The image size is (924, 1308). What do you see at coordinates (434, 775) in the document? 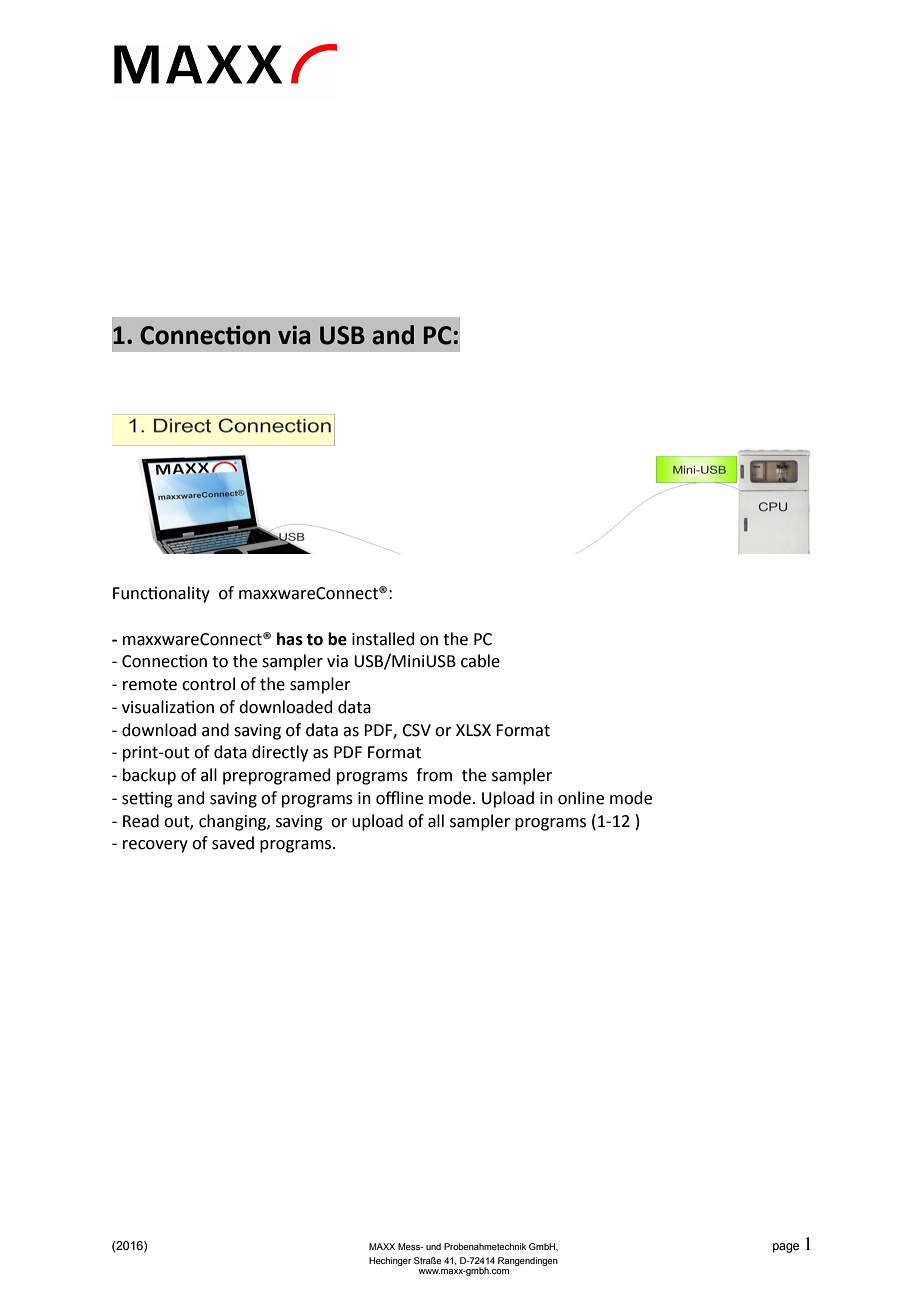
I see `from` at bounding box center [434, 775].
